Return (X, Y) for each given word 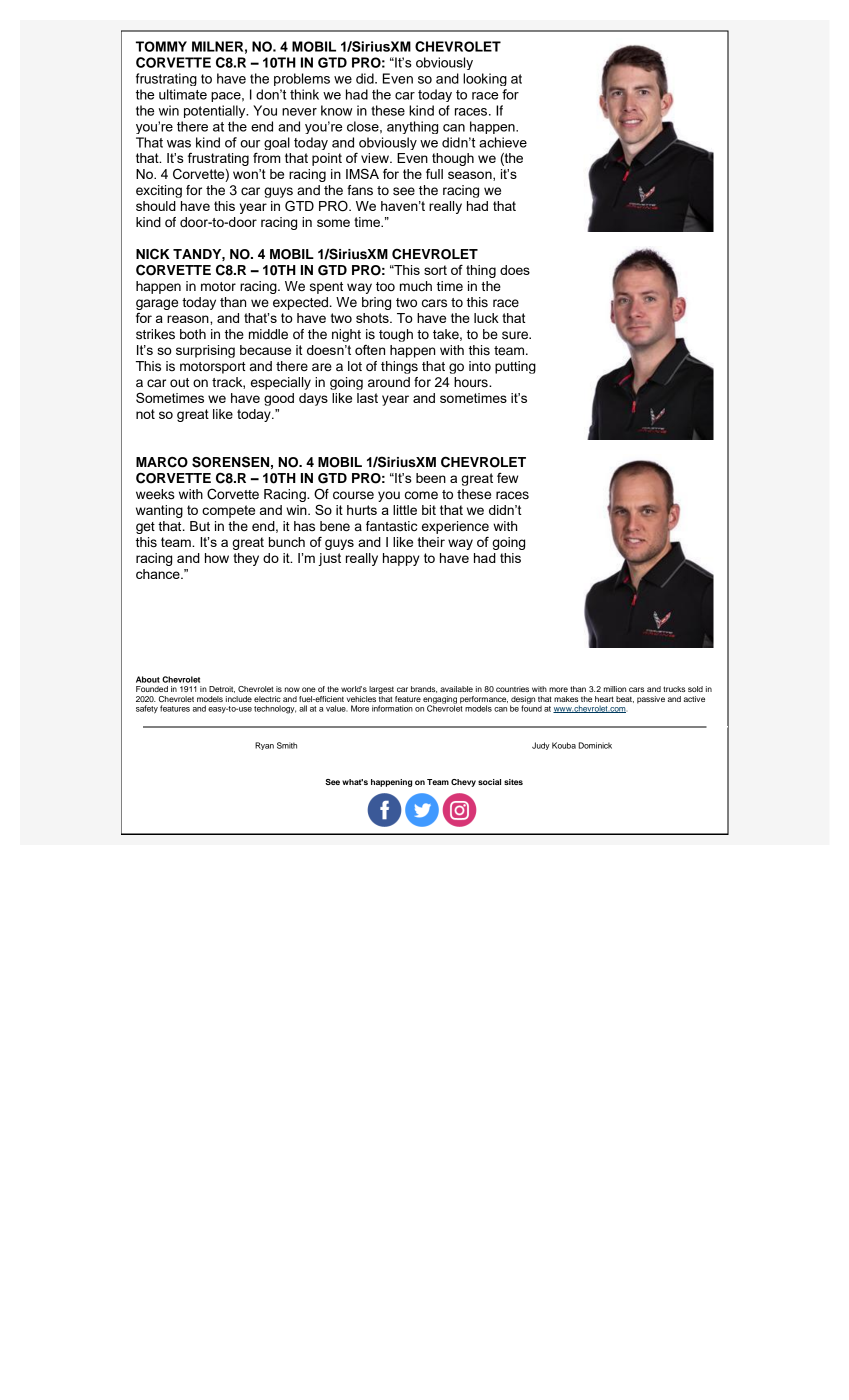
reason (189, 319)
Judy (541, 746)
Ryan (264, 746)
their (431, 542)
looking (485, 79)
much (416, 286)
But (200, 526)
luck (486, 318)
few (507, 477)
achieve (503, 142)
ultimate (183, 94)
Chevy (463, 783)
